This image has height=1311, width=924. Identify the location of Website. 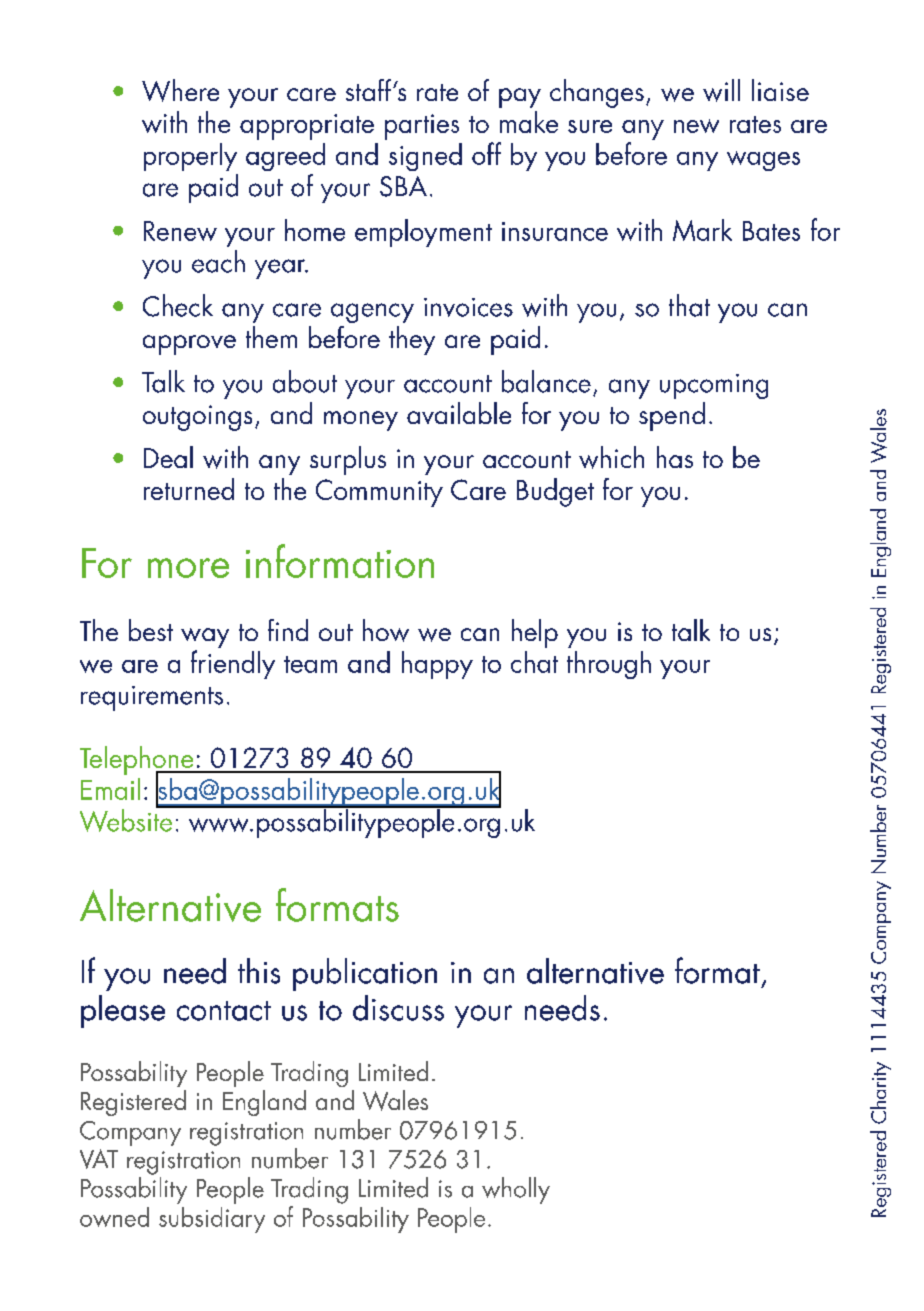
(127, 819).
